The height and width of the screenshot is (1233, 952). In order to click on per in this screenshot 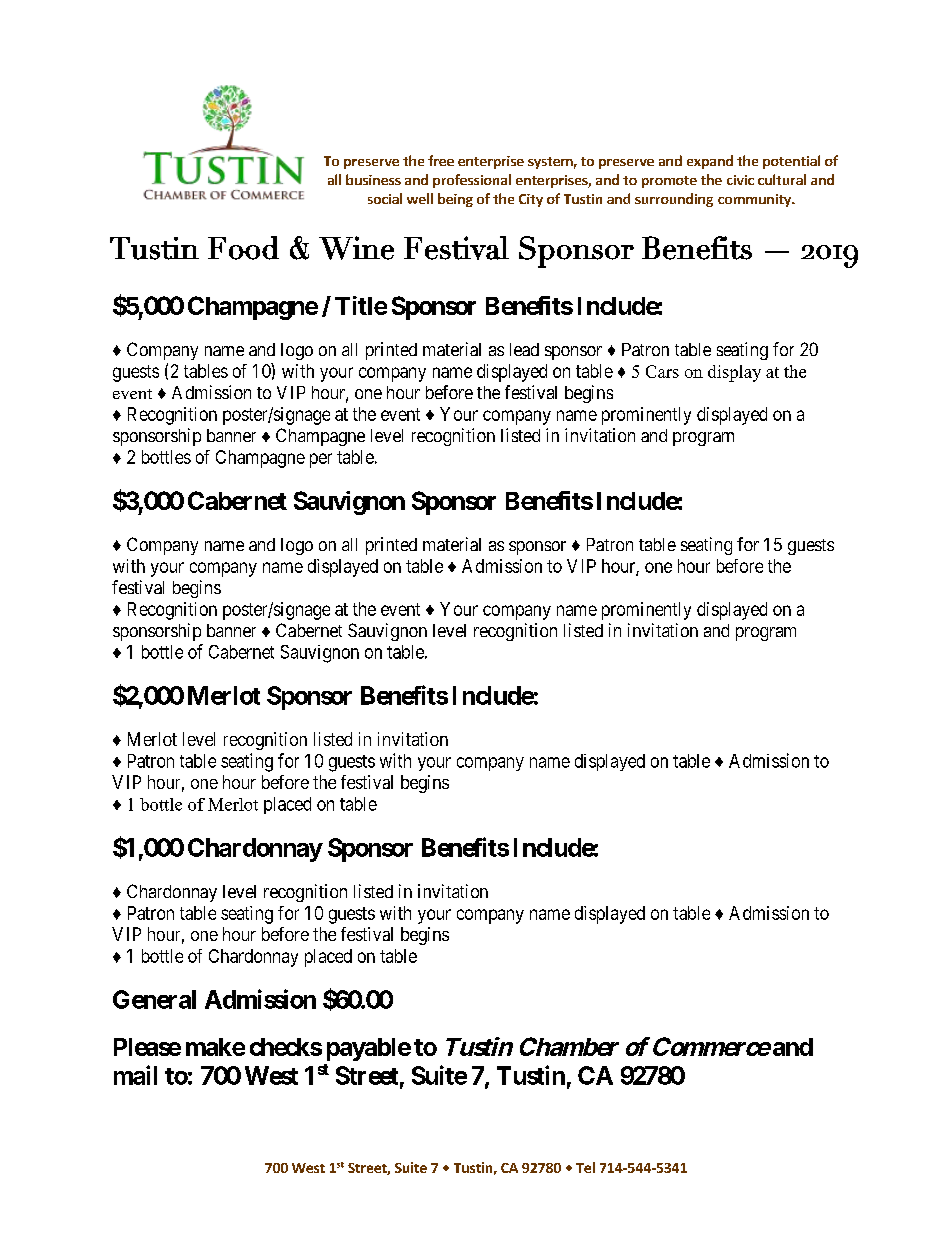, I will do `click(321, 460)`.
